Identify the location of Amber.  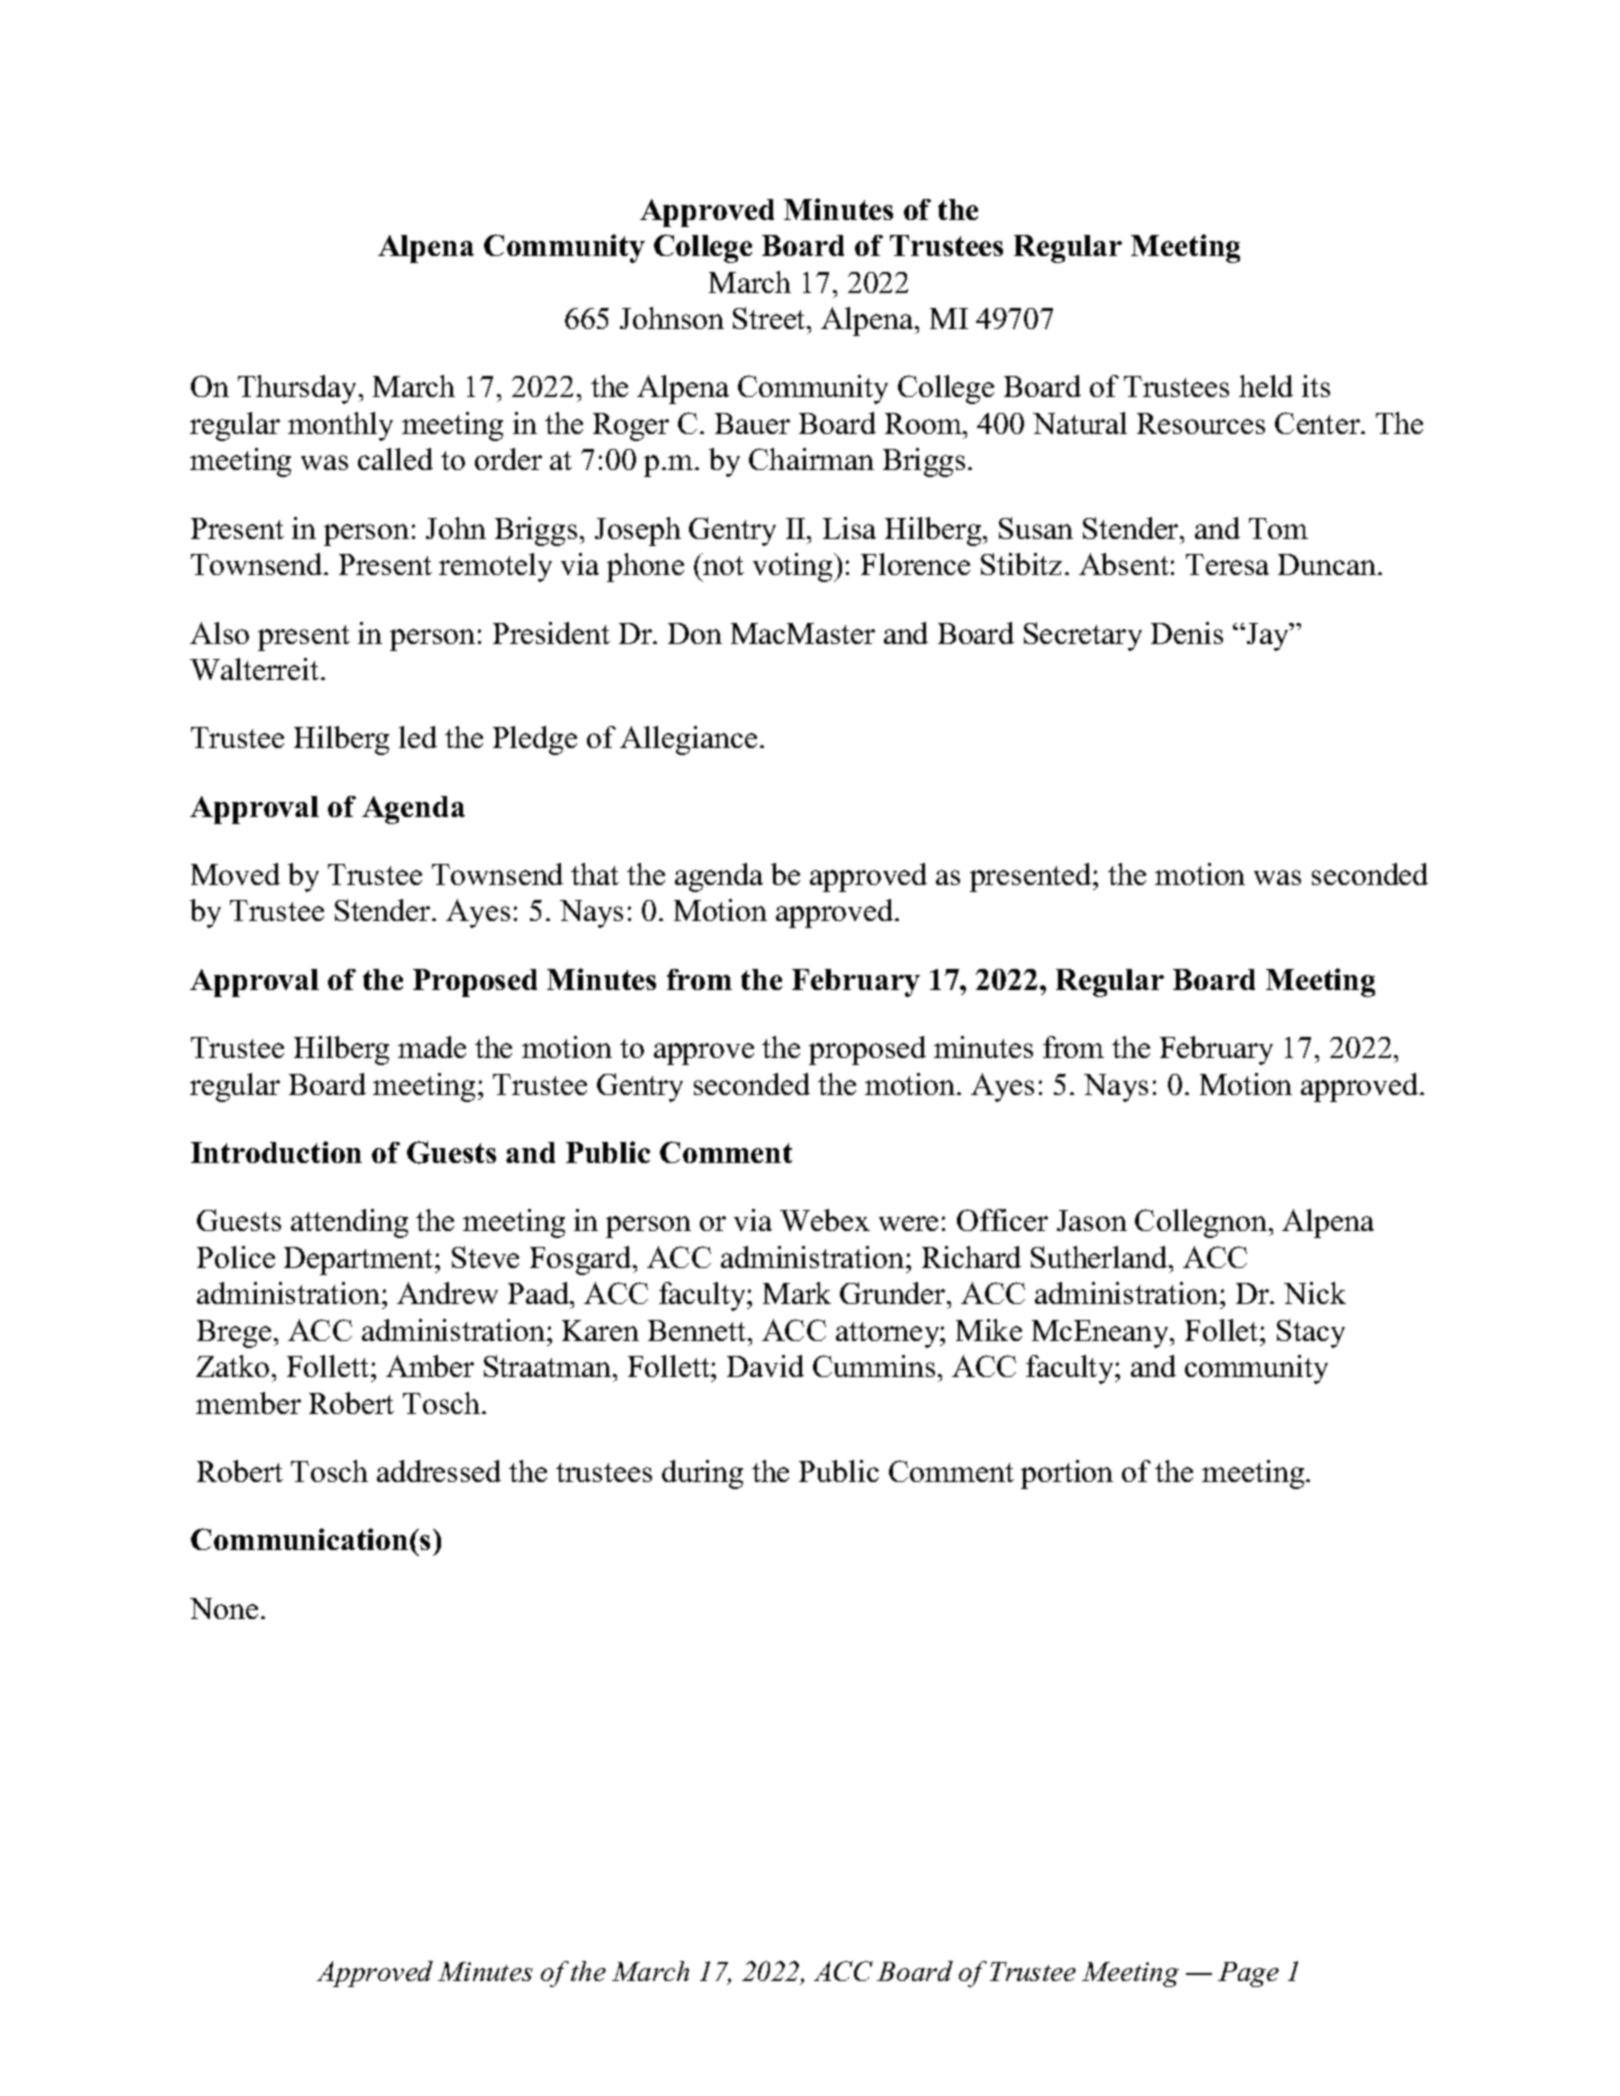
(430, 1366).
